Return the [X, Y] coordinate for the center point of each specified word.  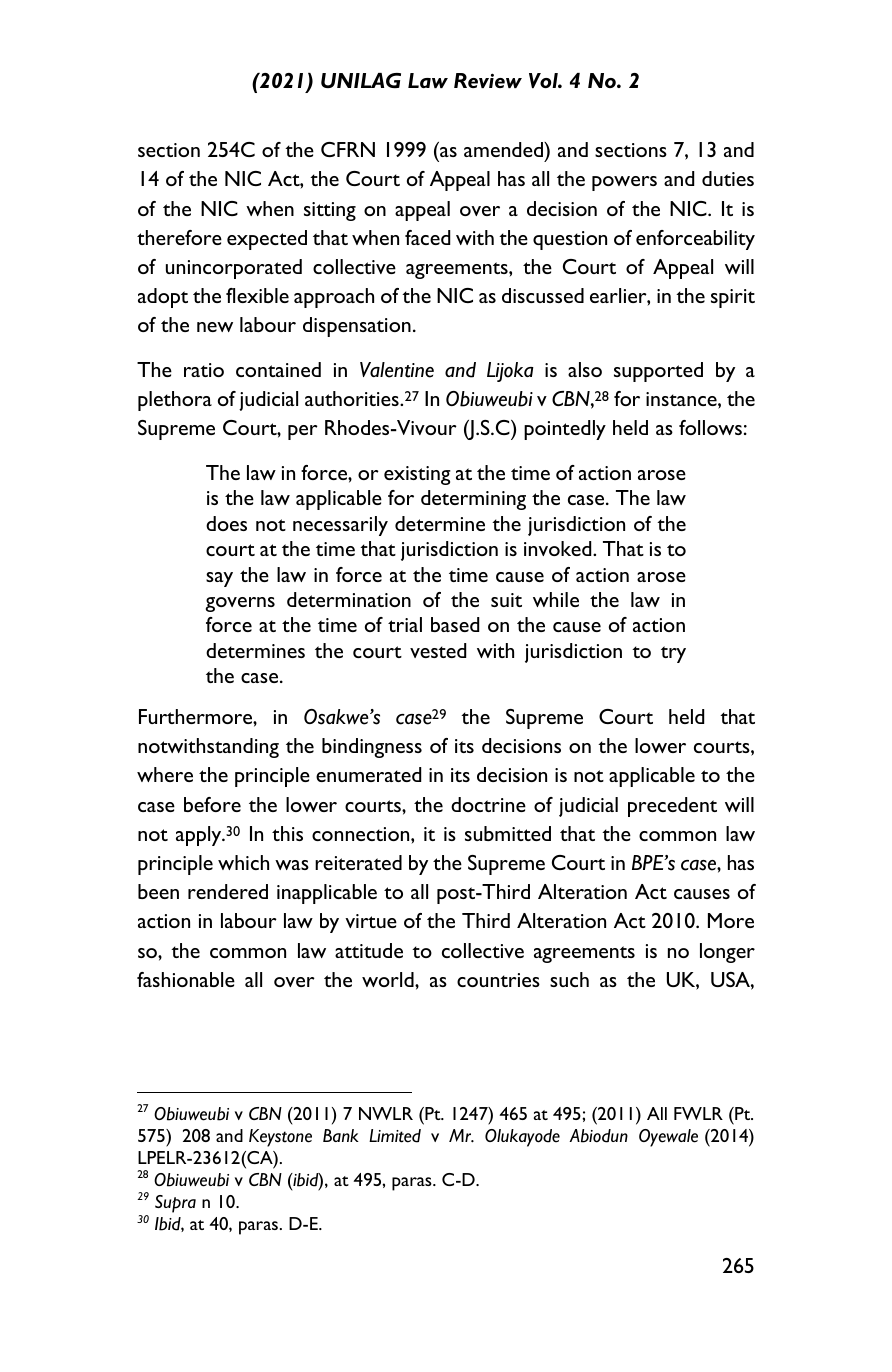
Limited [395, 1136]
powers [624, 183]
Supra [175, 1204]
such [569, 979]
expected [267, 240]
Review [488, 80]
